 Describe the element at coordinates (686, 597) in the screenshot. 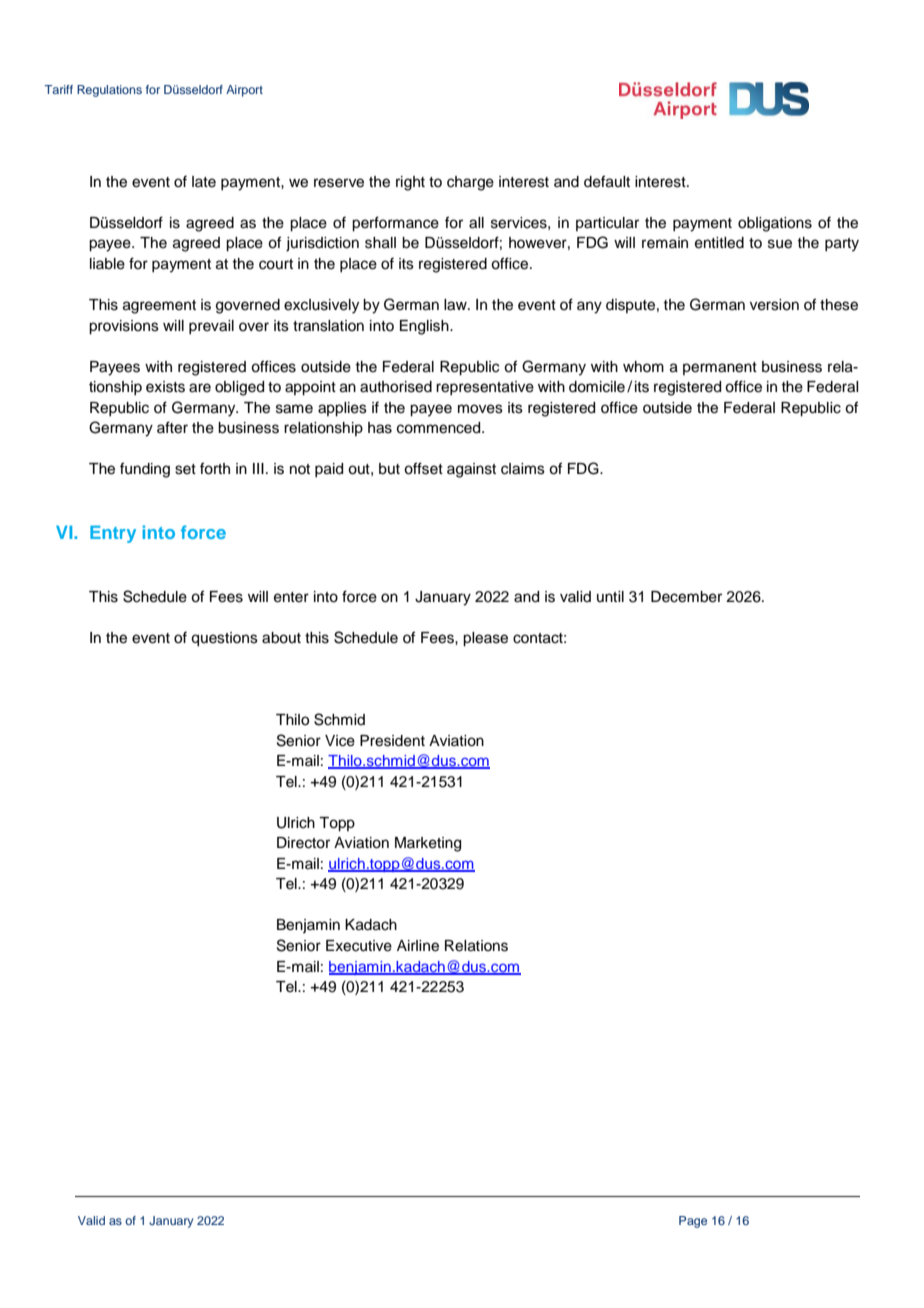

I see `December` at that location.
